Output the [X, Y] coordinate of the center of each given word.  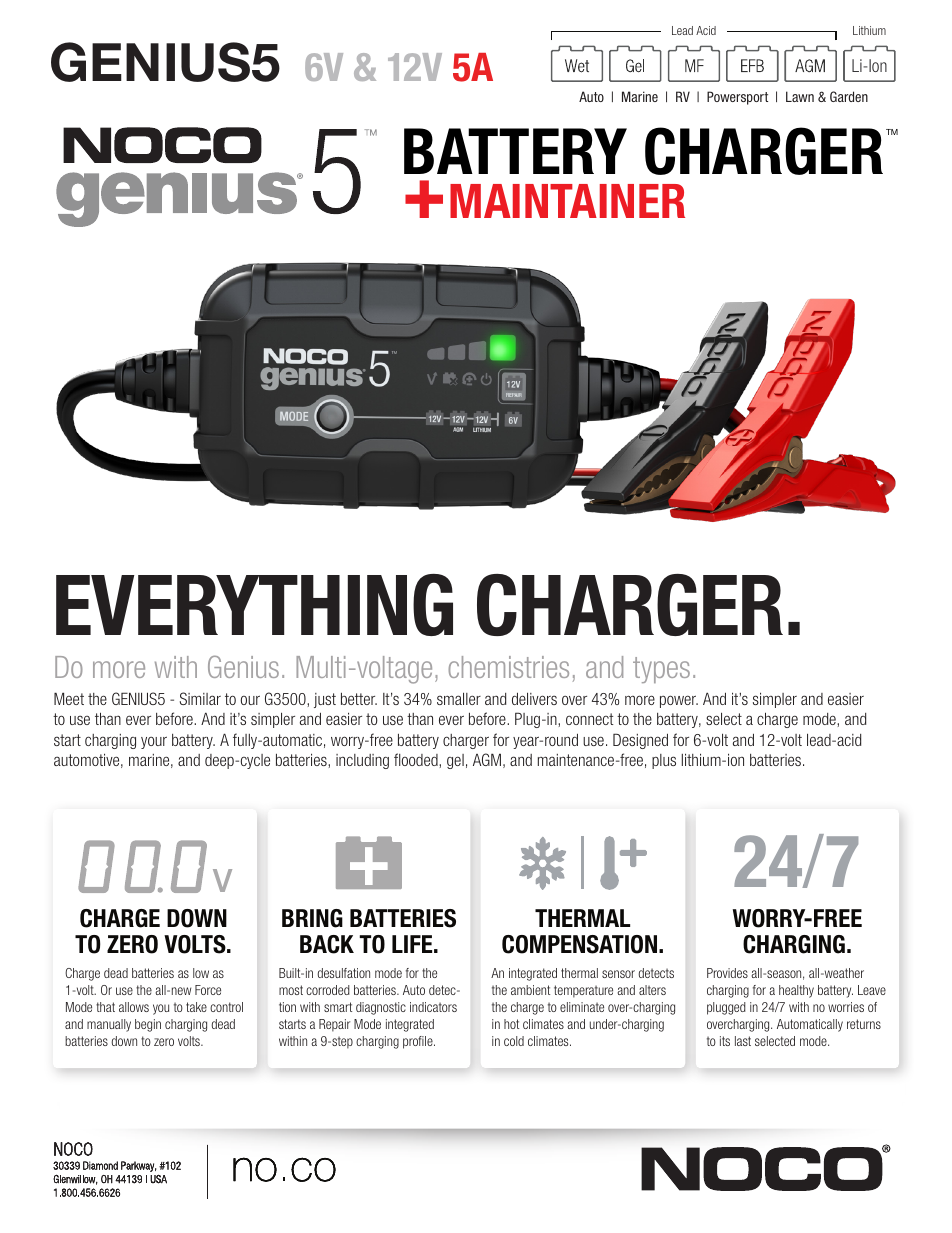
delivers [534, 698]
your [154, 742]
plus [664, 761]
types [661, 670]
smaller [459, 698]
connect [590, 719]
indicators [433, 1007]
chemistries [508, 667]
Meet [69, 698]
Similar [200, 698]
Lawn [800, 96]
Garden [849, 96]
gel [455, 761]
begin [148, 1025]
